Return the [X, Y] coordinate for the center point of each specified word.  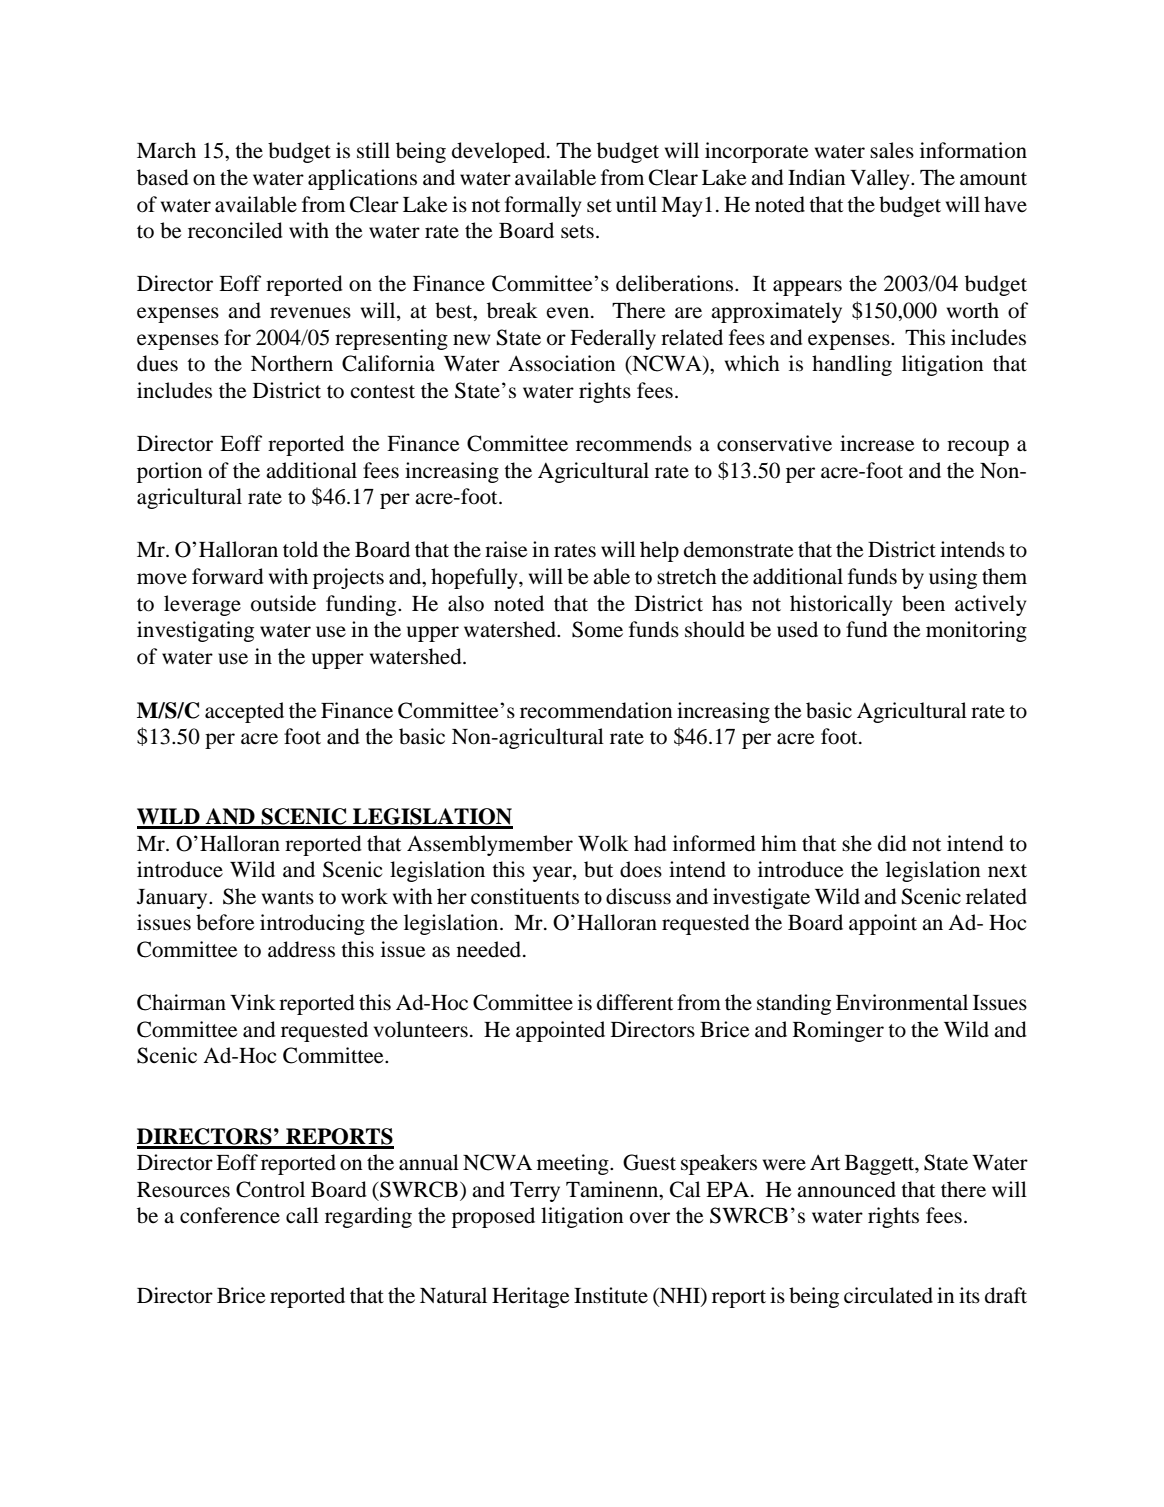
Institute [611, 1295]
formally [543, 206]
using [953, 578]
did [892, 843]
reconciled [235, 230]
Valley [881, 179]
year [553, 874]
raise [506, 549]
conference [230, 1215]
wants [288, 898]
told [300, 549]
